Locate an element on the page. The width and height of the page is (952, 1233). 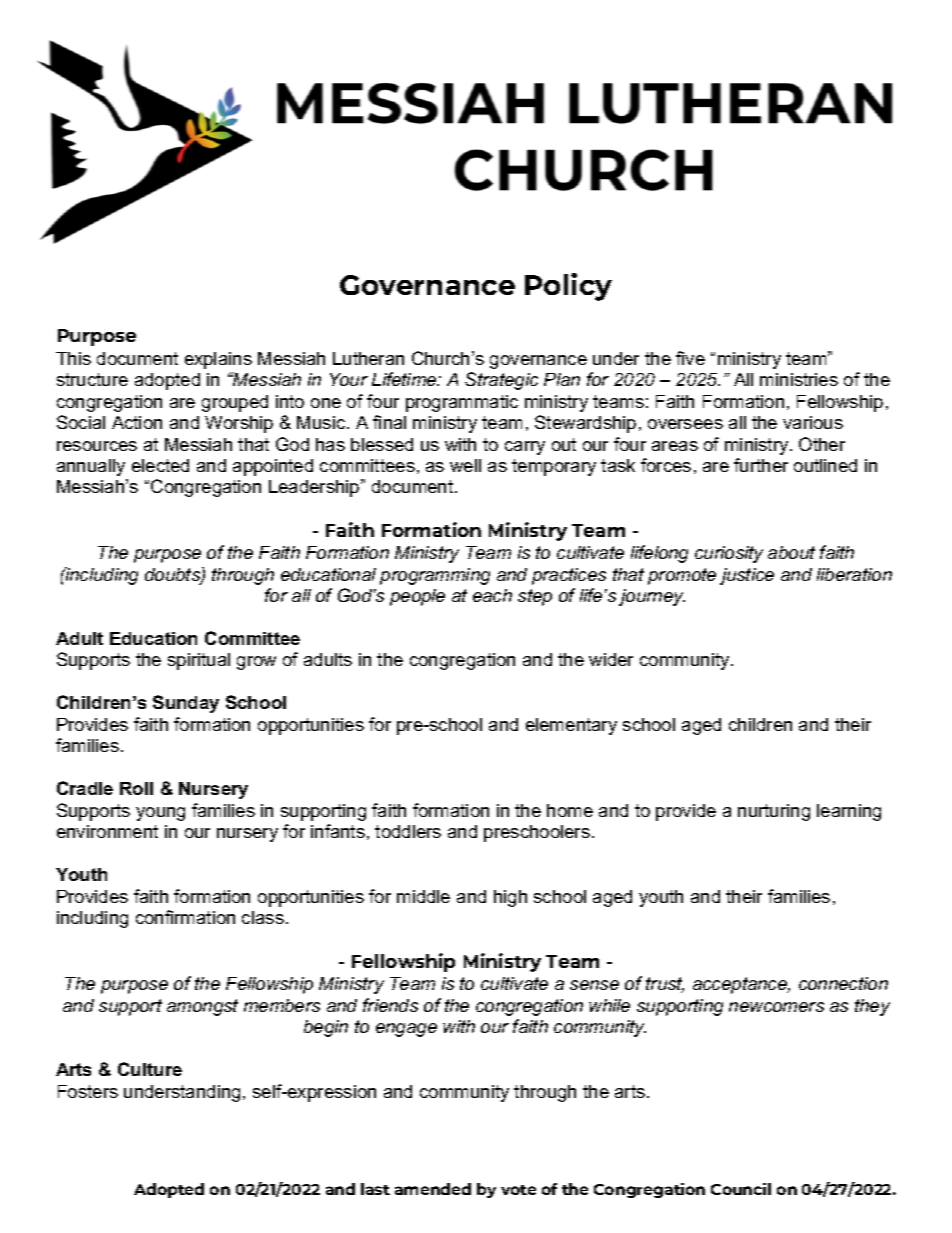
amended is located at coordinates (433, 1189).
